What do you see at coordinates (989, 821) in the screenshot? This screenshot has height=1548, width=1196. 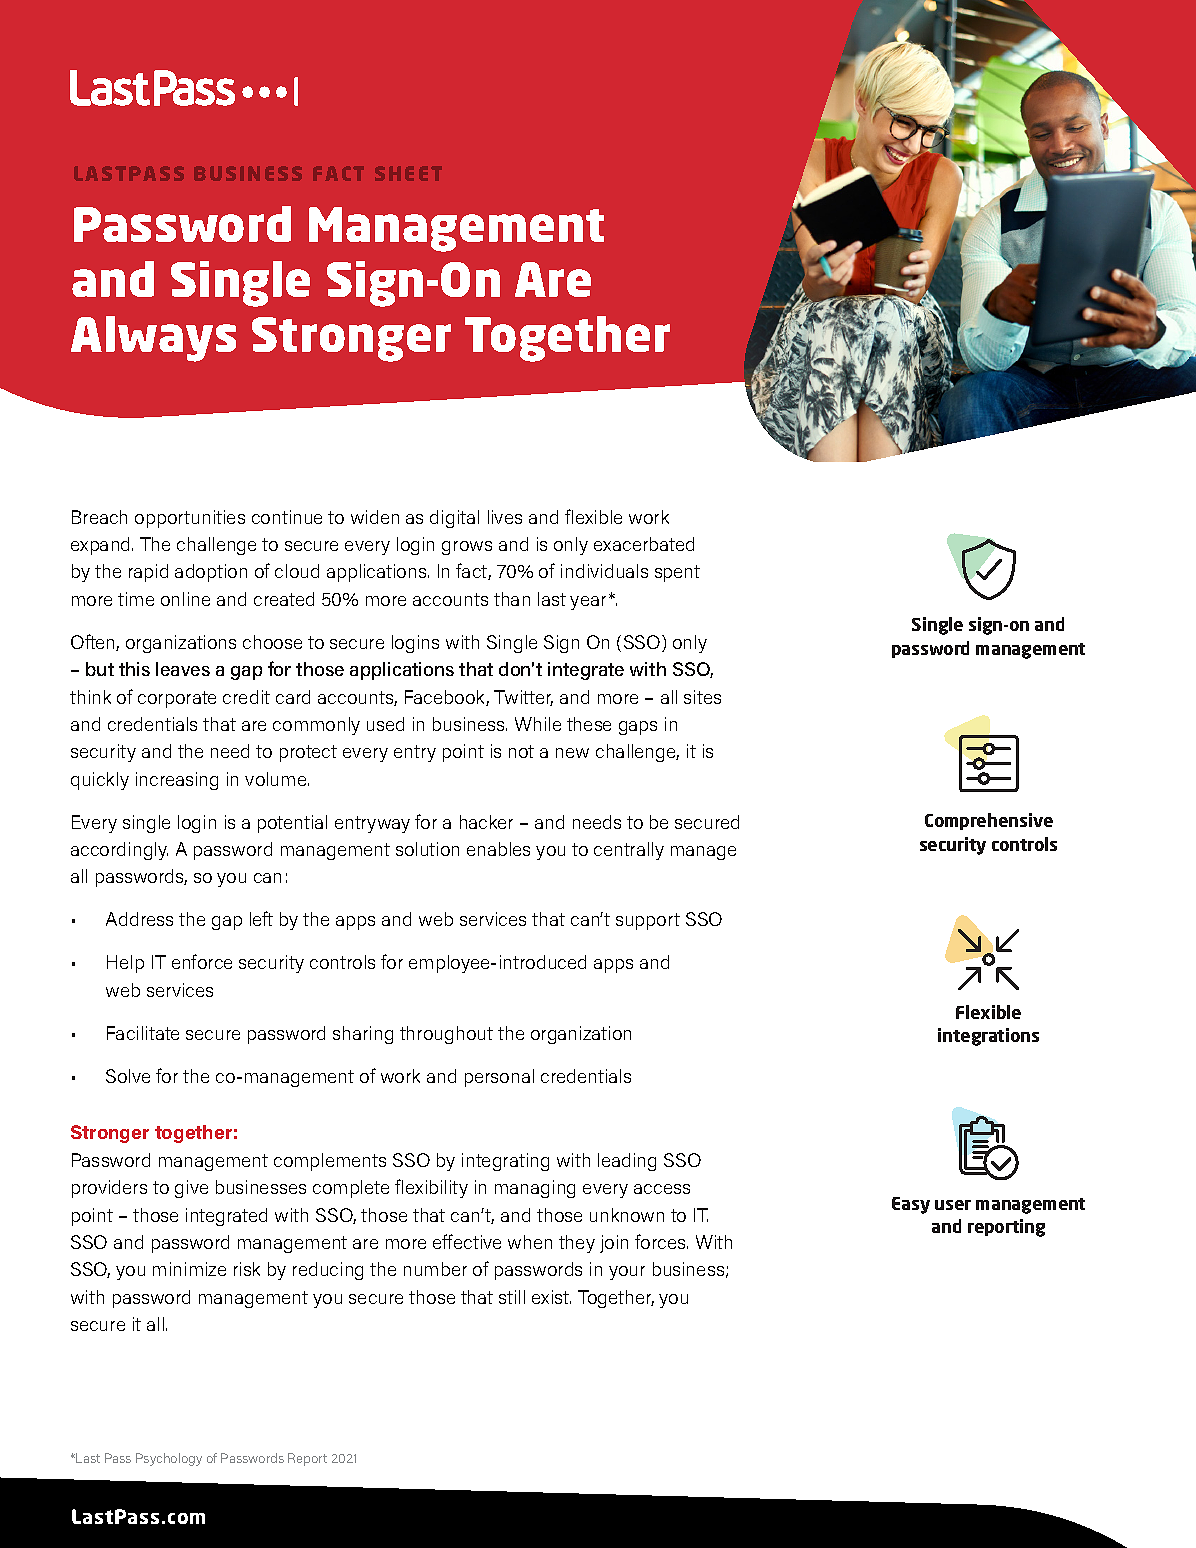 I see `Comprehensive` at bounding box center [989, 821].
